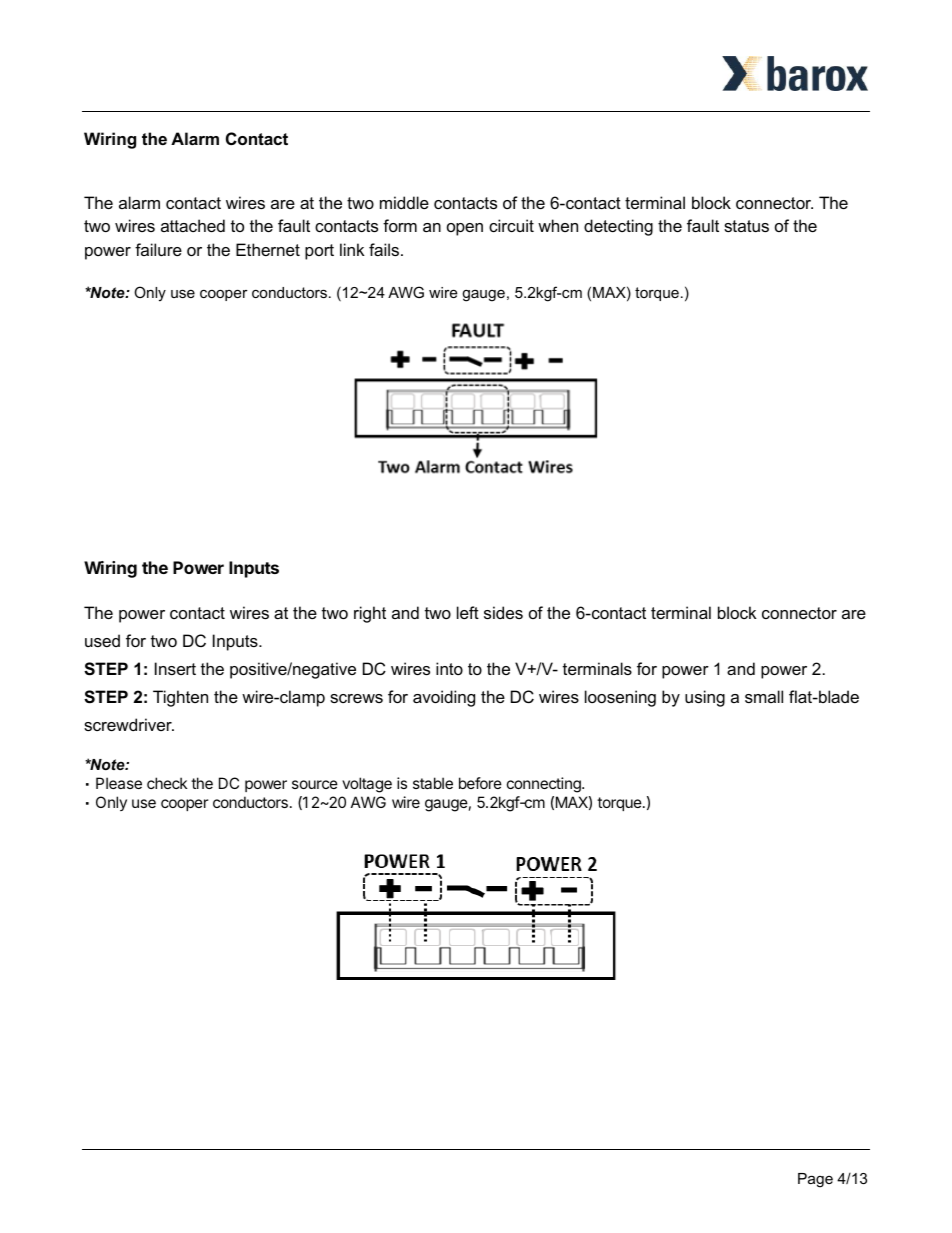 The width and height of the image is (952, 1233). I want to click on connecting, so click(545, 785).
